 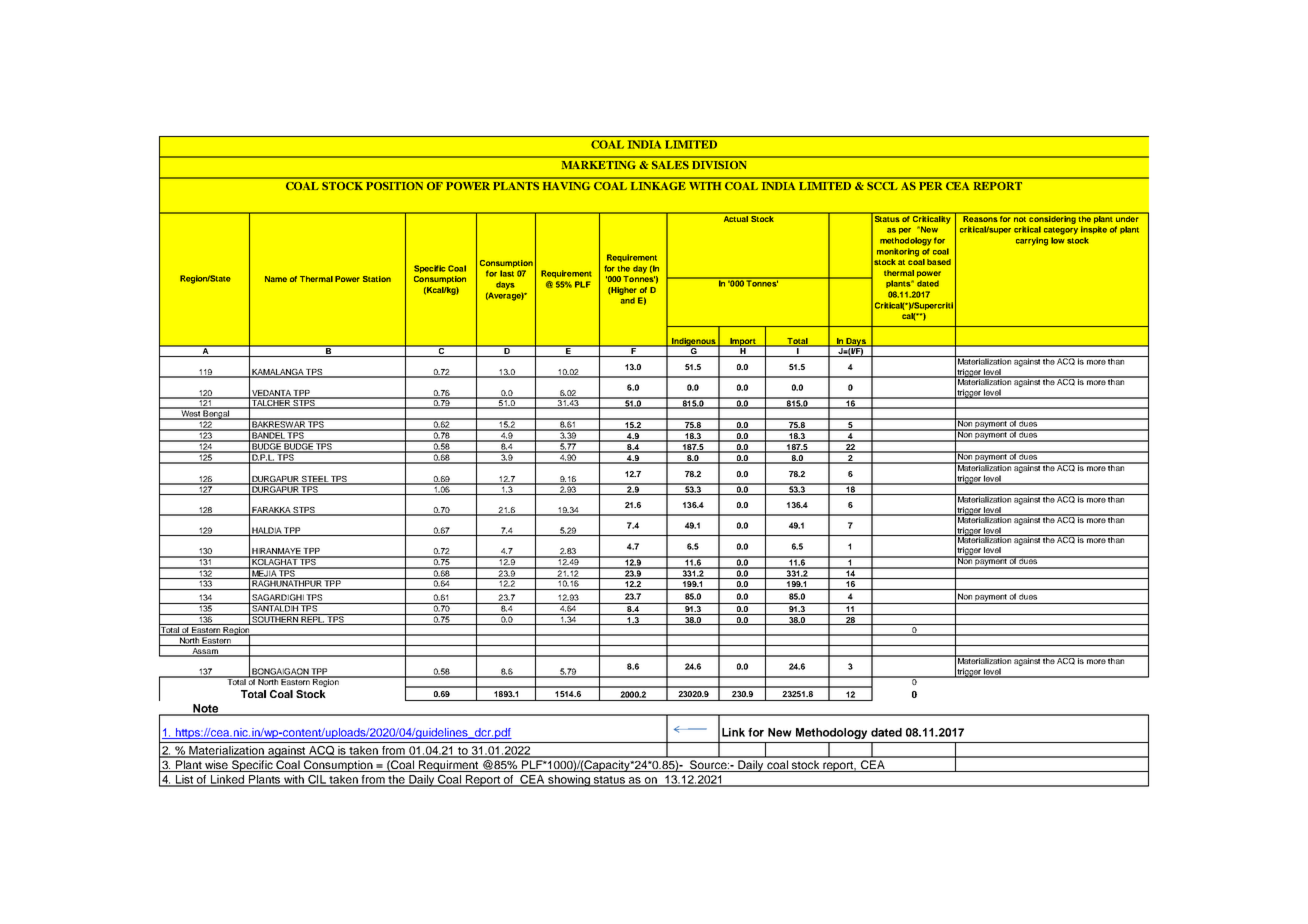 What do you see at coordinates (670, 165) in the screenshot?
I see `SALES` at bounding box center [670, 165].
